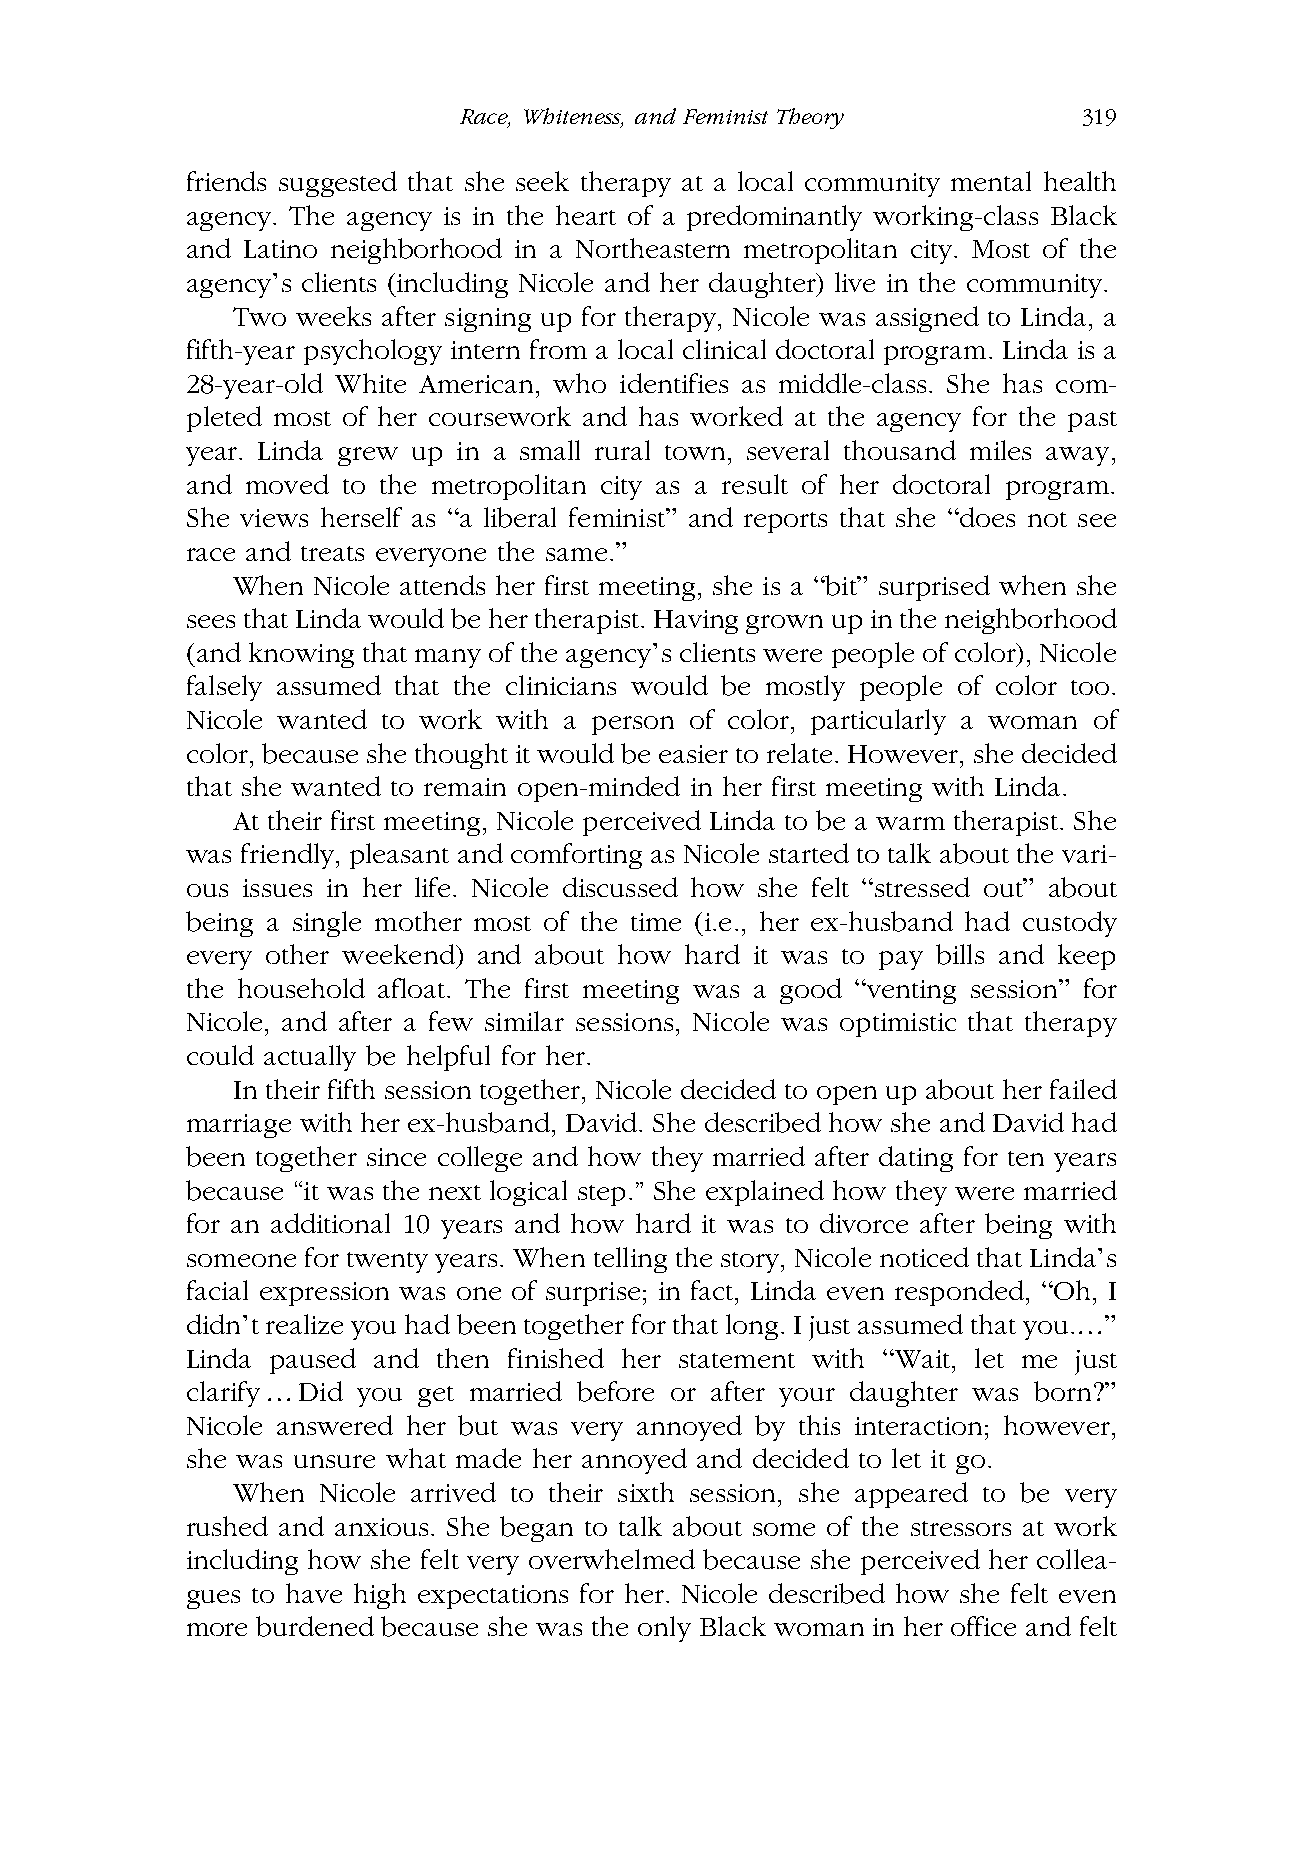  What do you see at coordinates (586, 215) in the document?
I see `heart` at bounding box center [586, 215].
